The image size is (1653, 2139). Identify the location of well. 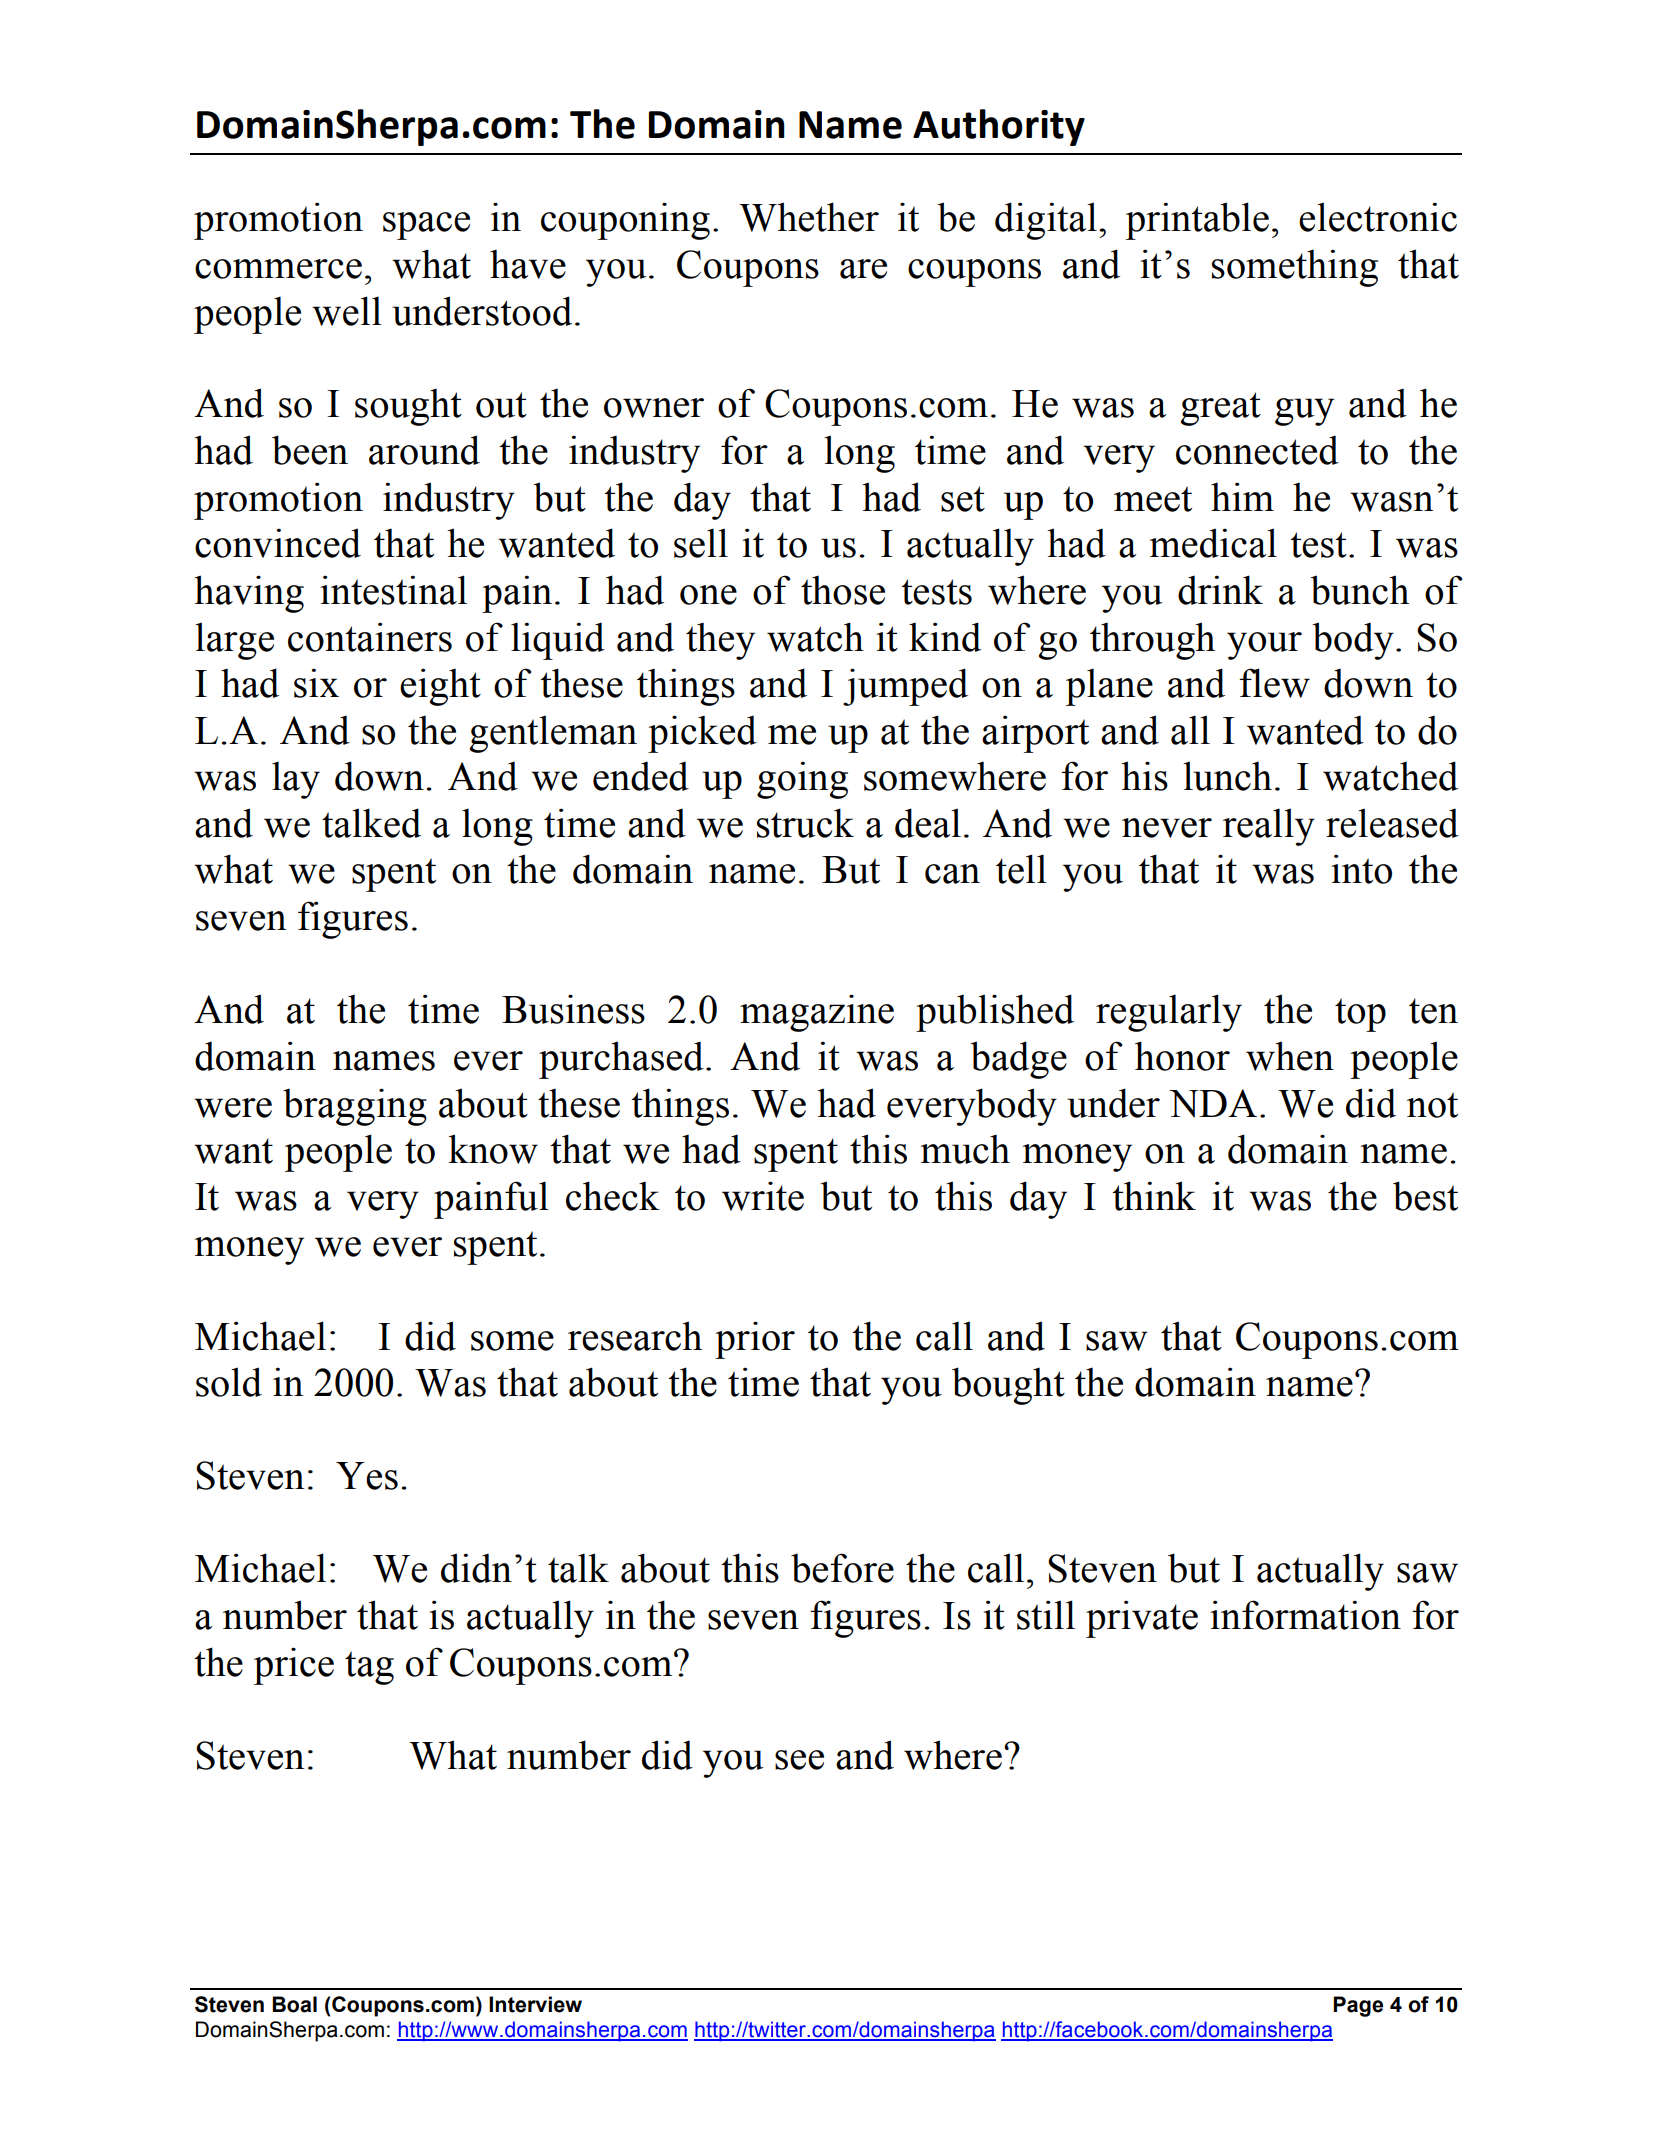
(347, 311).
